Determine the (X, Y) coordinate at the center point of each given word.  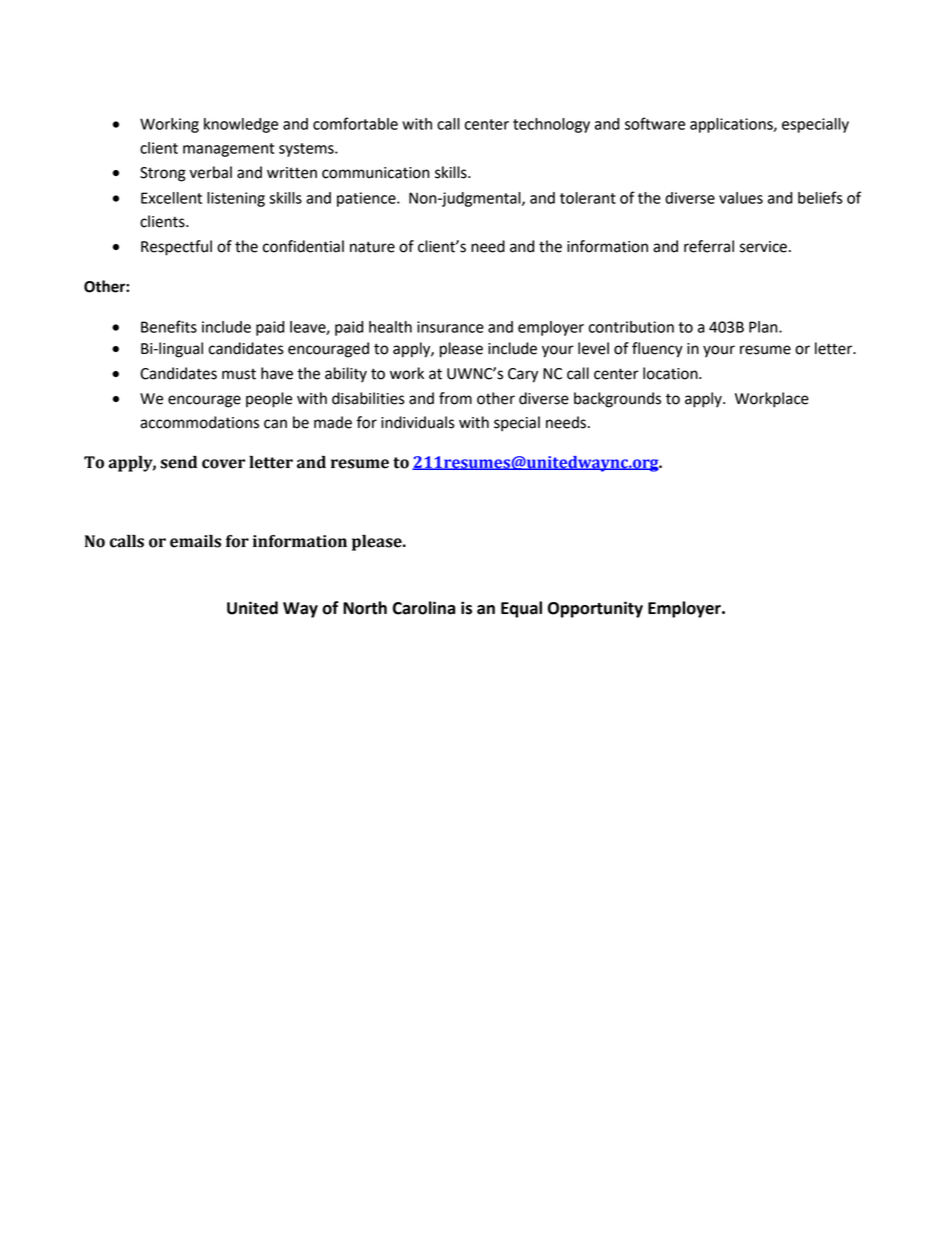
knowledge (241, 125)
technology (551, 125)
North (365, 608)
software (655, 123)
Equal (521, 609)
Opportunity (595, 609)
